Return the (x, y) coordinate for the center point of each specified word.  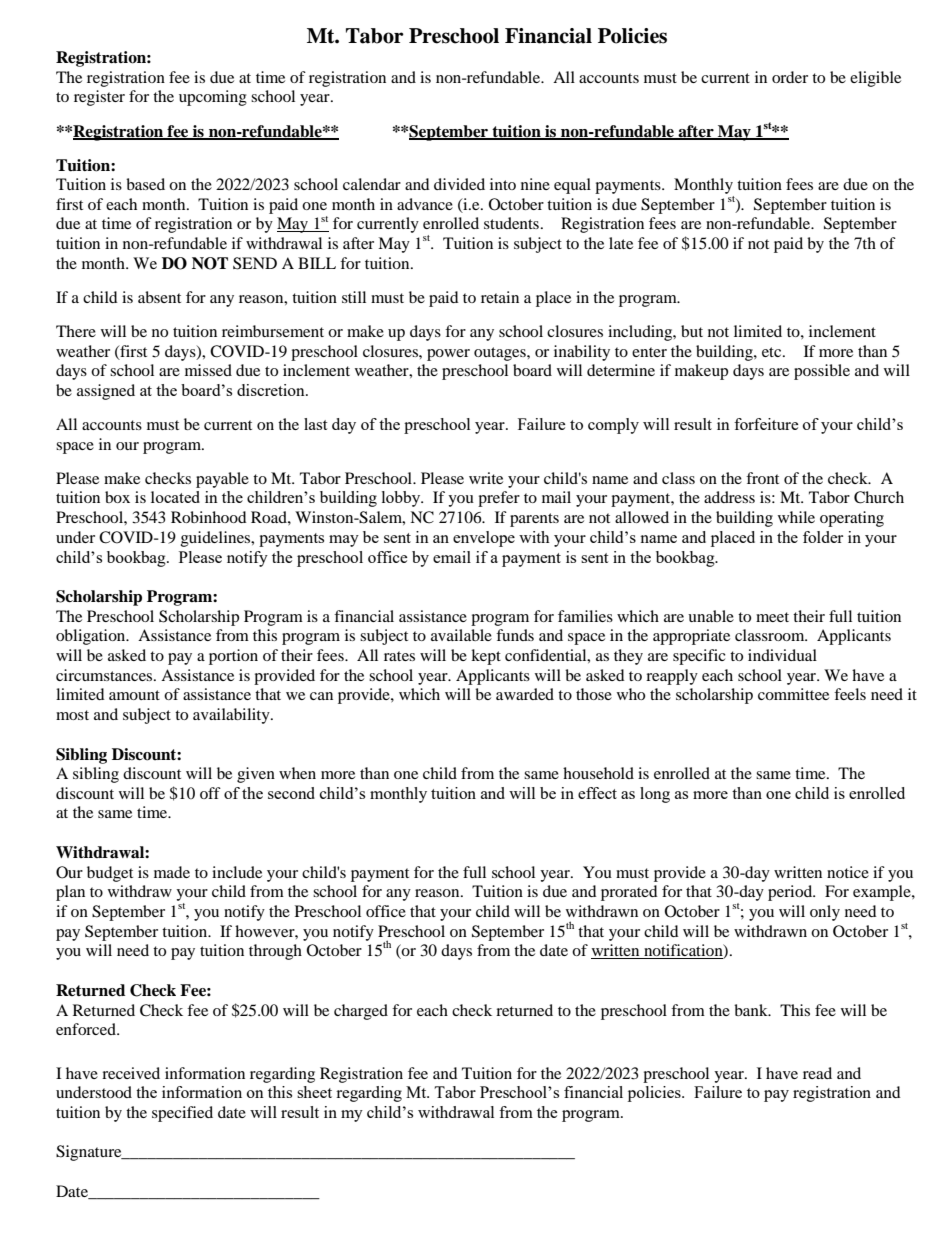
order (790, 77)
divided (459, 184)
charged (361, 1012)
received (131, 1073)
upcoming (213, 98)
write (486, 478)
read (817, 1073)
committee (793, 694)
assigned (106, 392)
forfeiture (766, 424)
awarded (525, 694)
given (256, 775)
